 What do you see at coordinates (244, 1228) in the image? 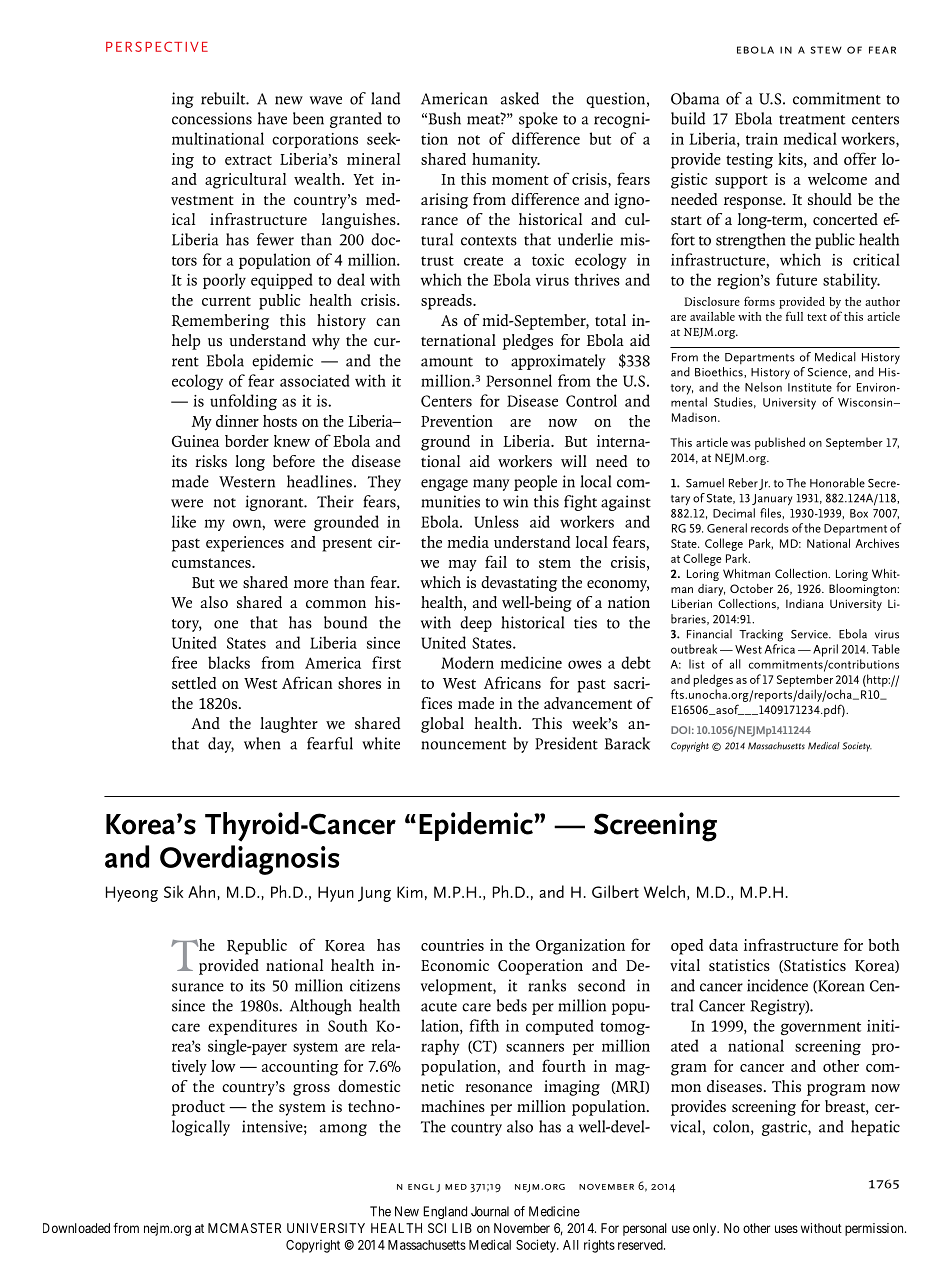
I see `MCMASTER` at bounding box center [244, 1228].
